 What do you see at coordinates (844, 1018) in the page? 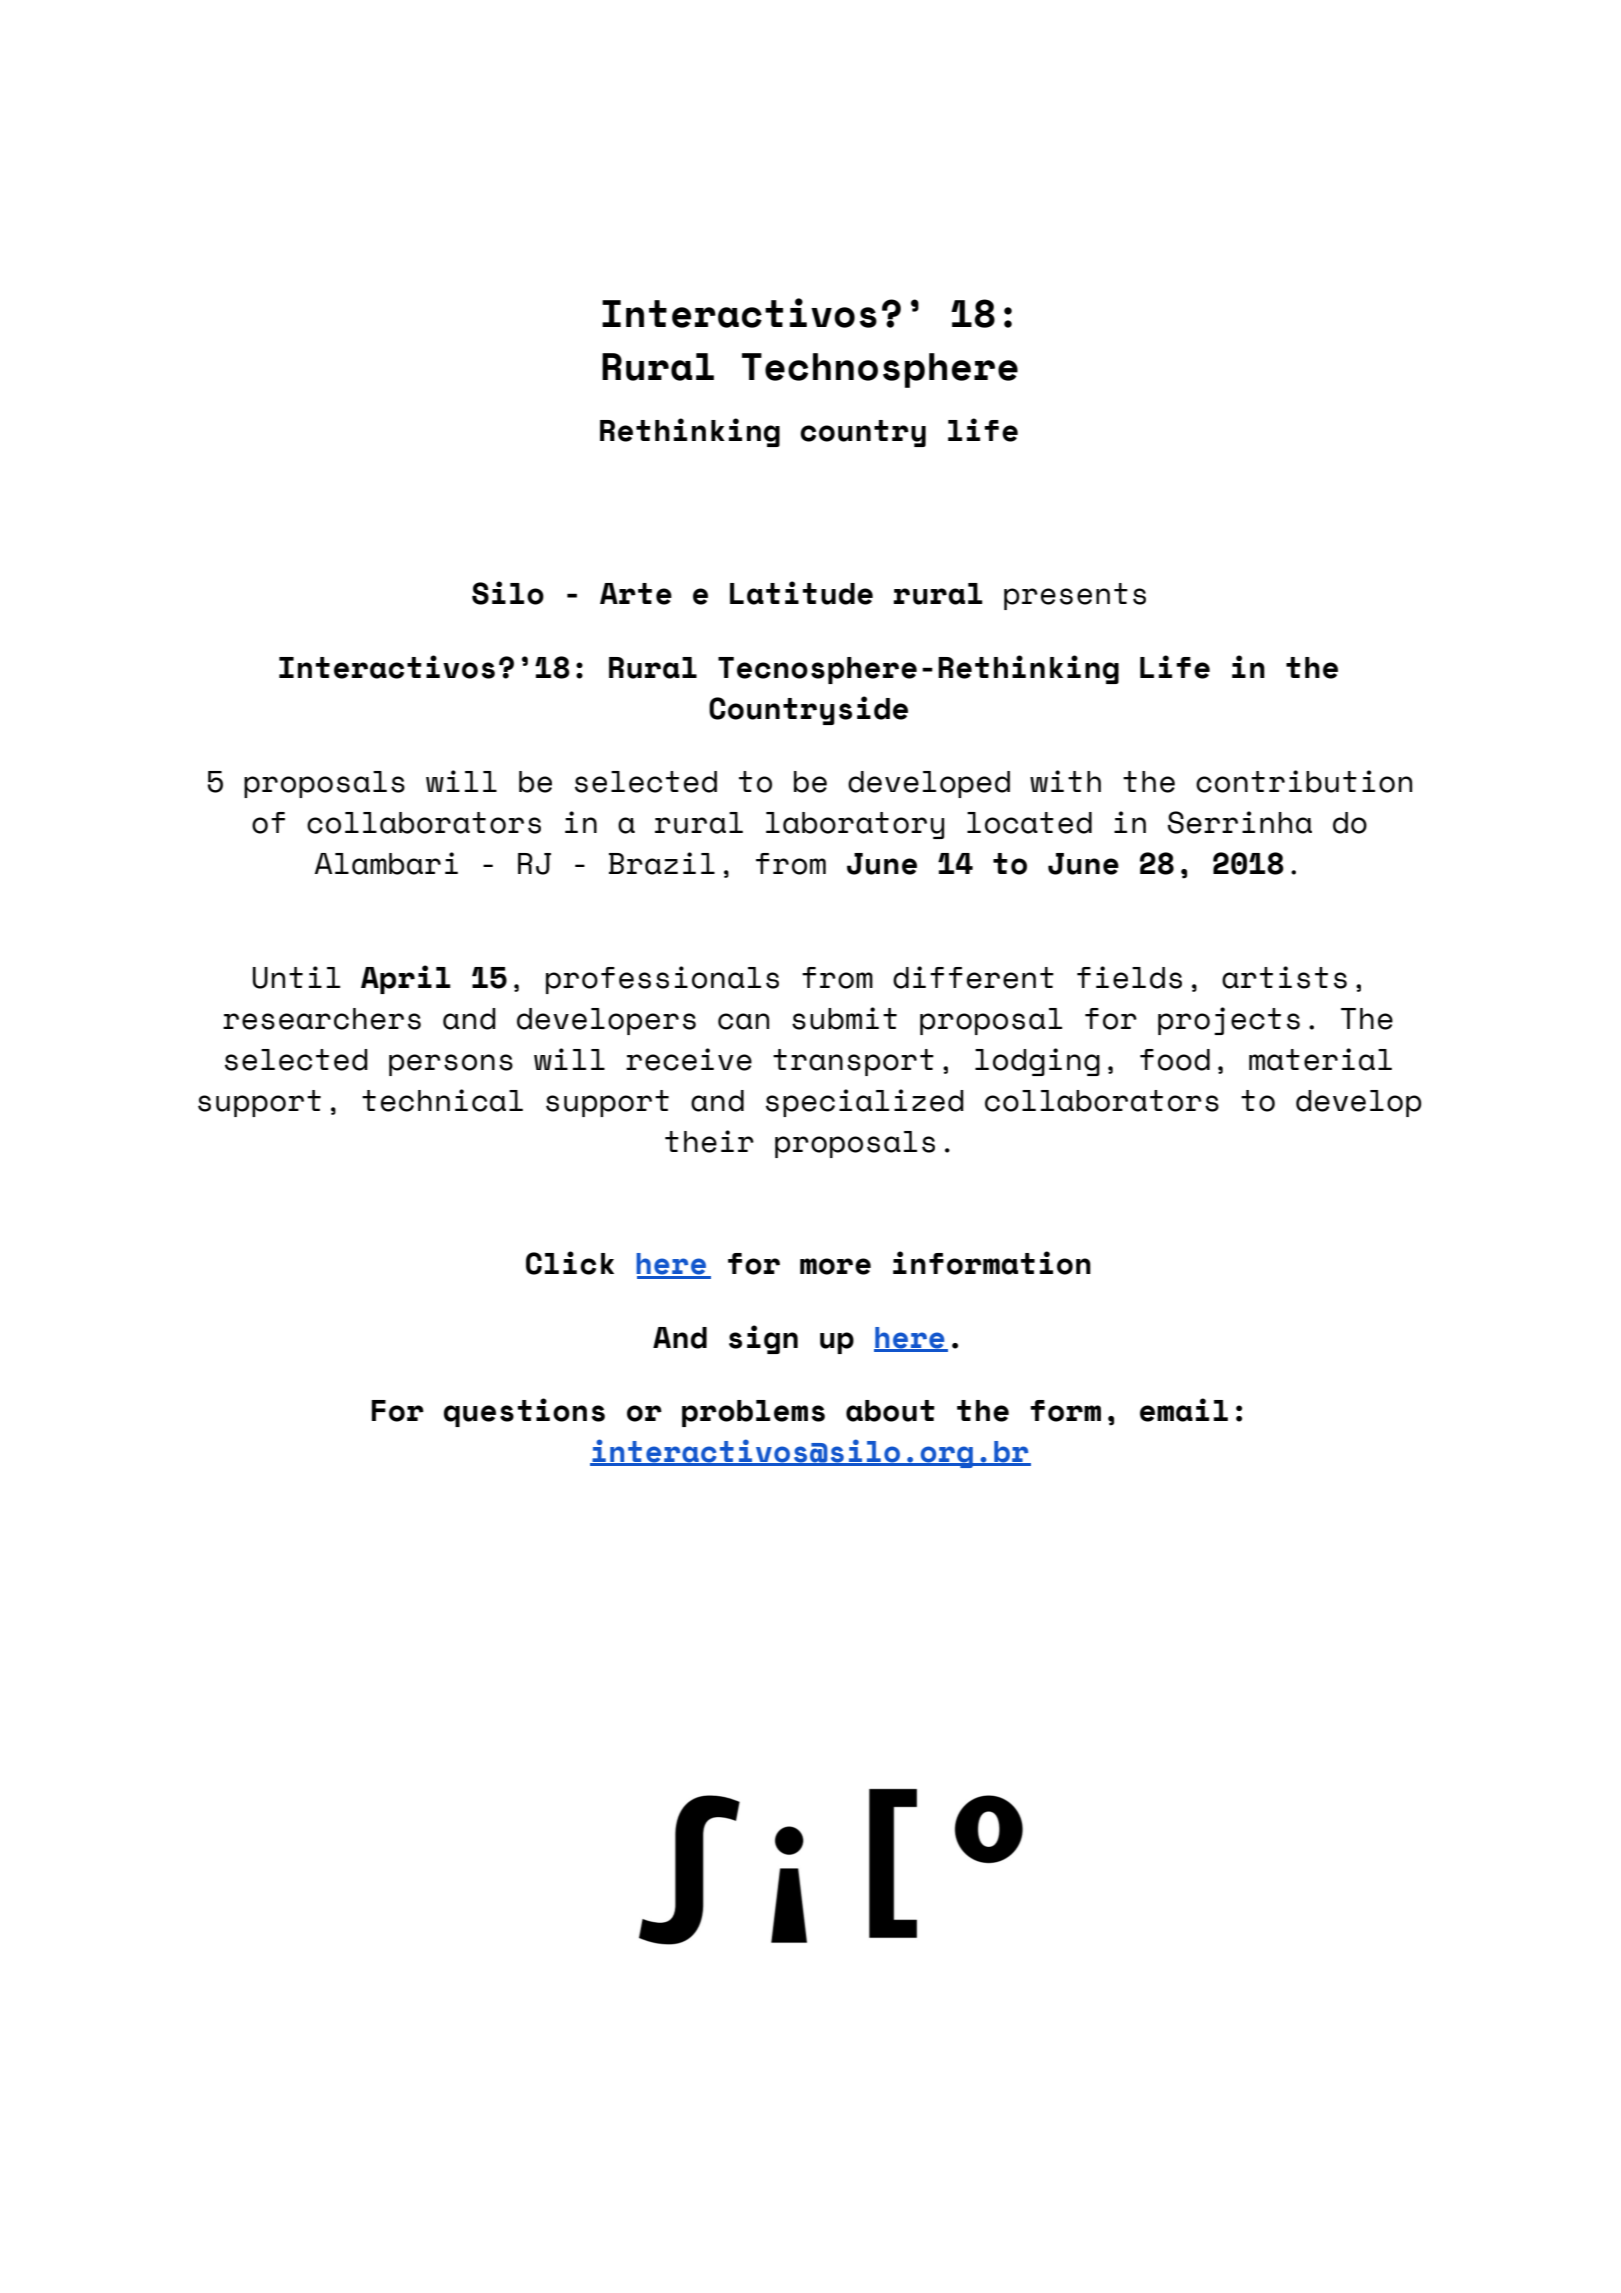
I see `submit` at bounding box center [844, 1018].
